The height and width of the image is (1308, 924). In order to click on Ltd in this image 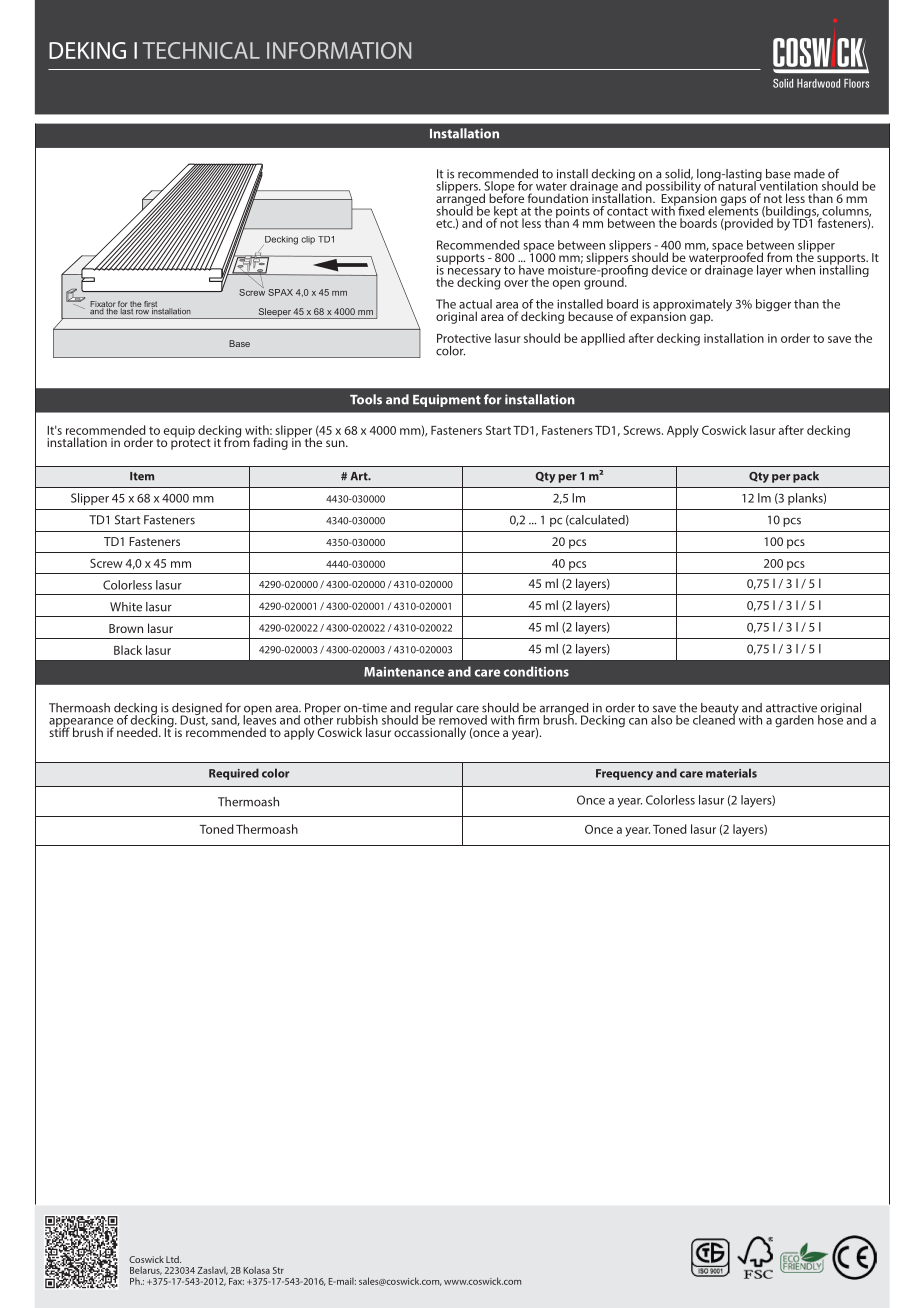, I will do `click(173, 1259)`.
